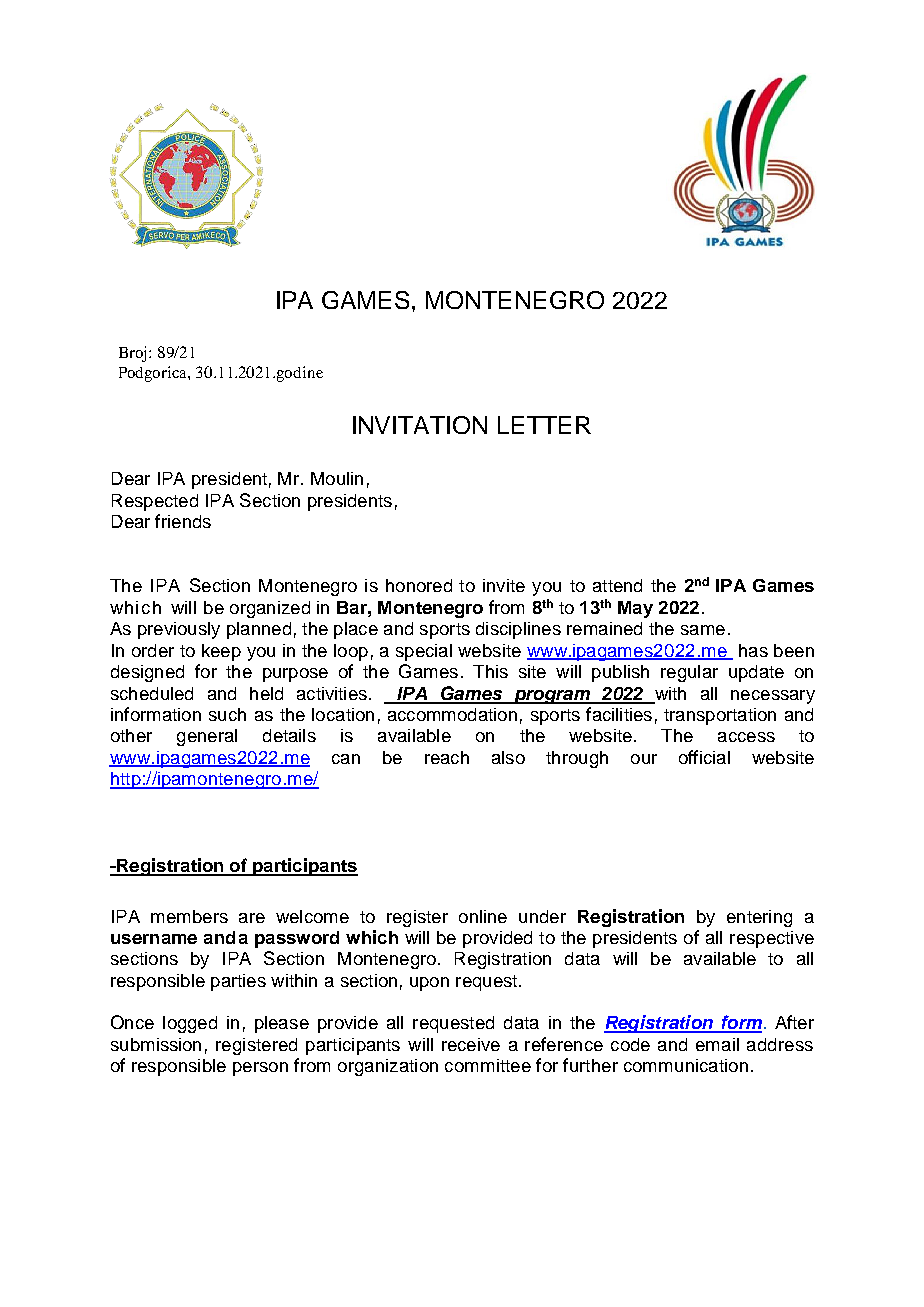 Image resolution: width=924 pixels, height=1307 pixels. I want to click on LETTER, so click(544, 425).
